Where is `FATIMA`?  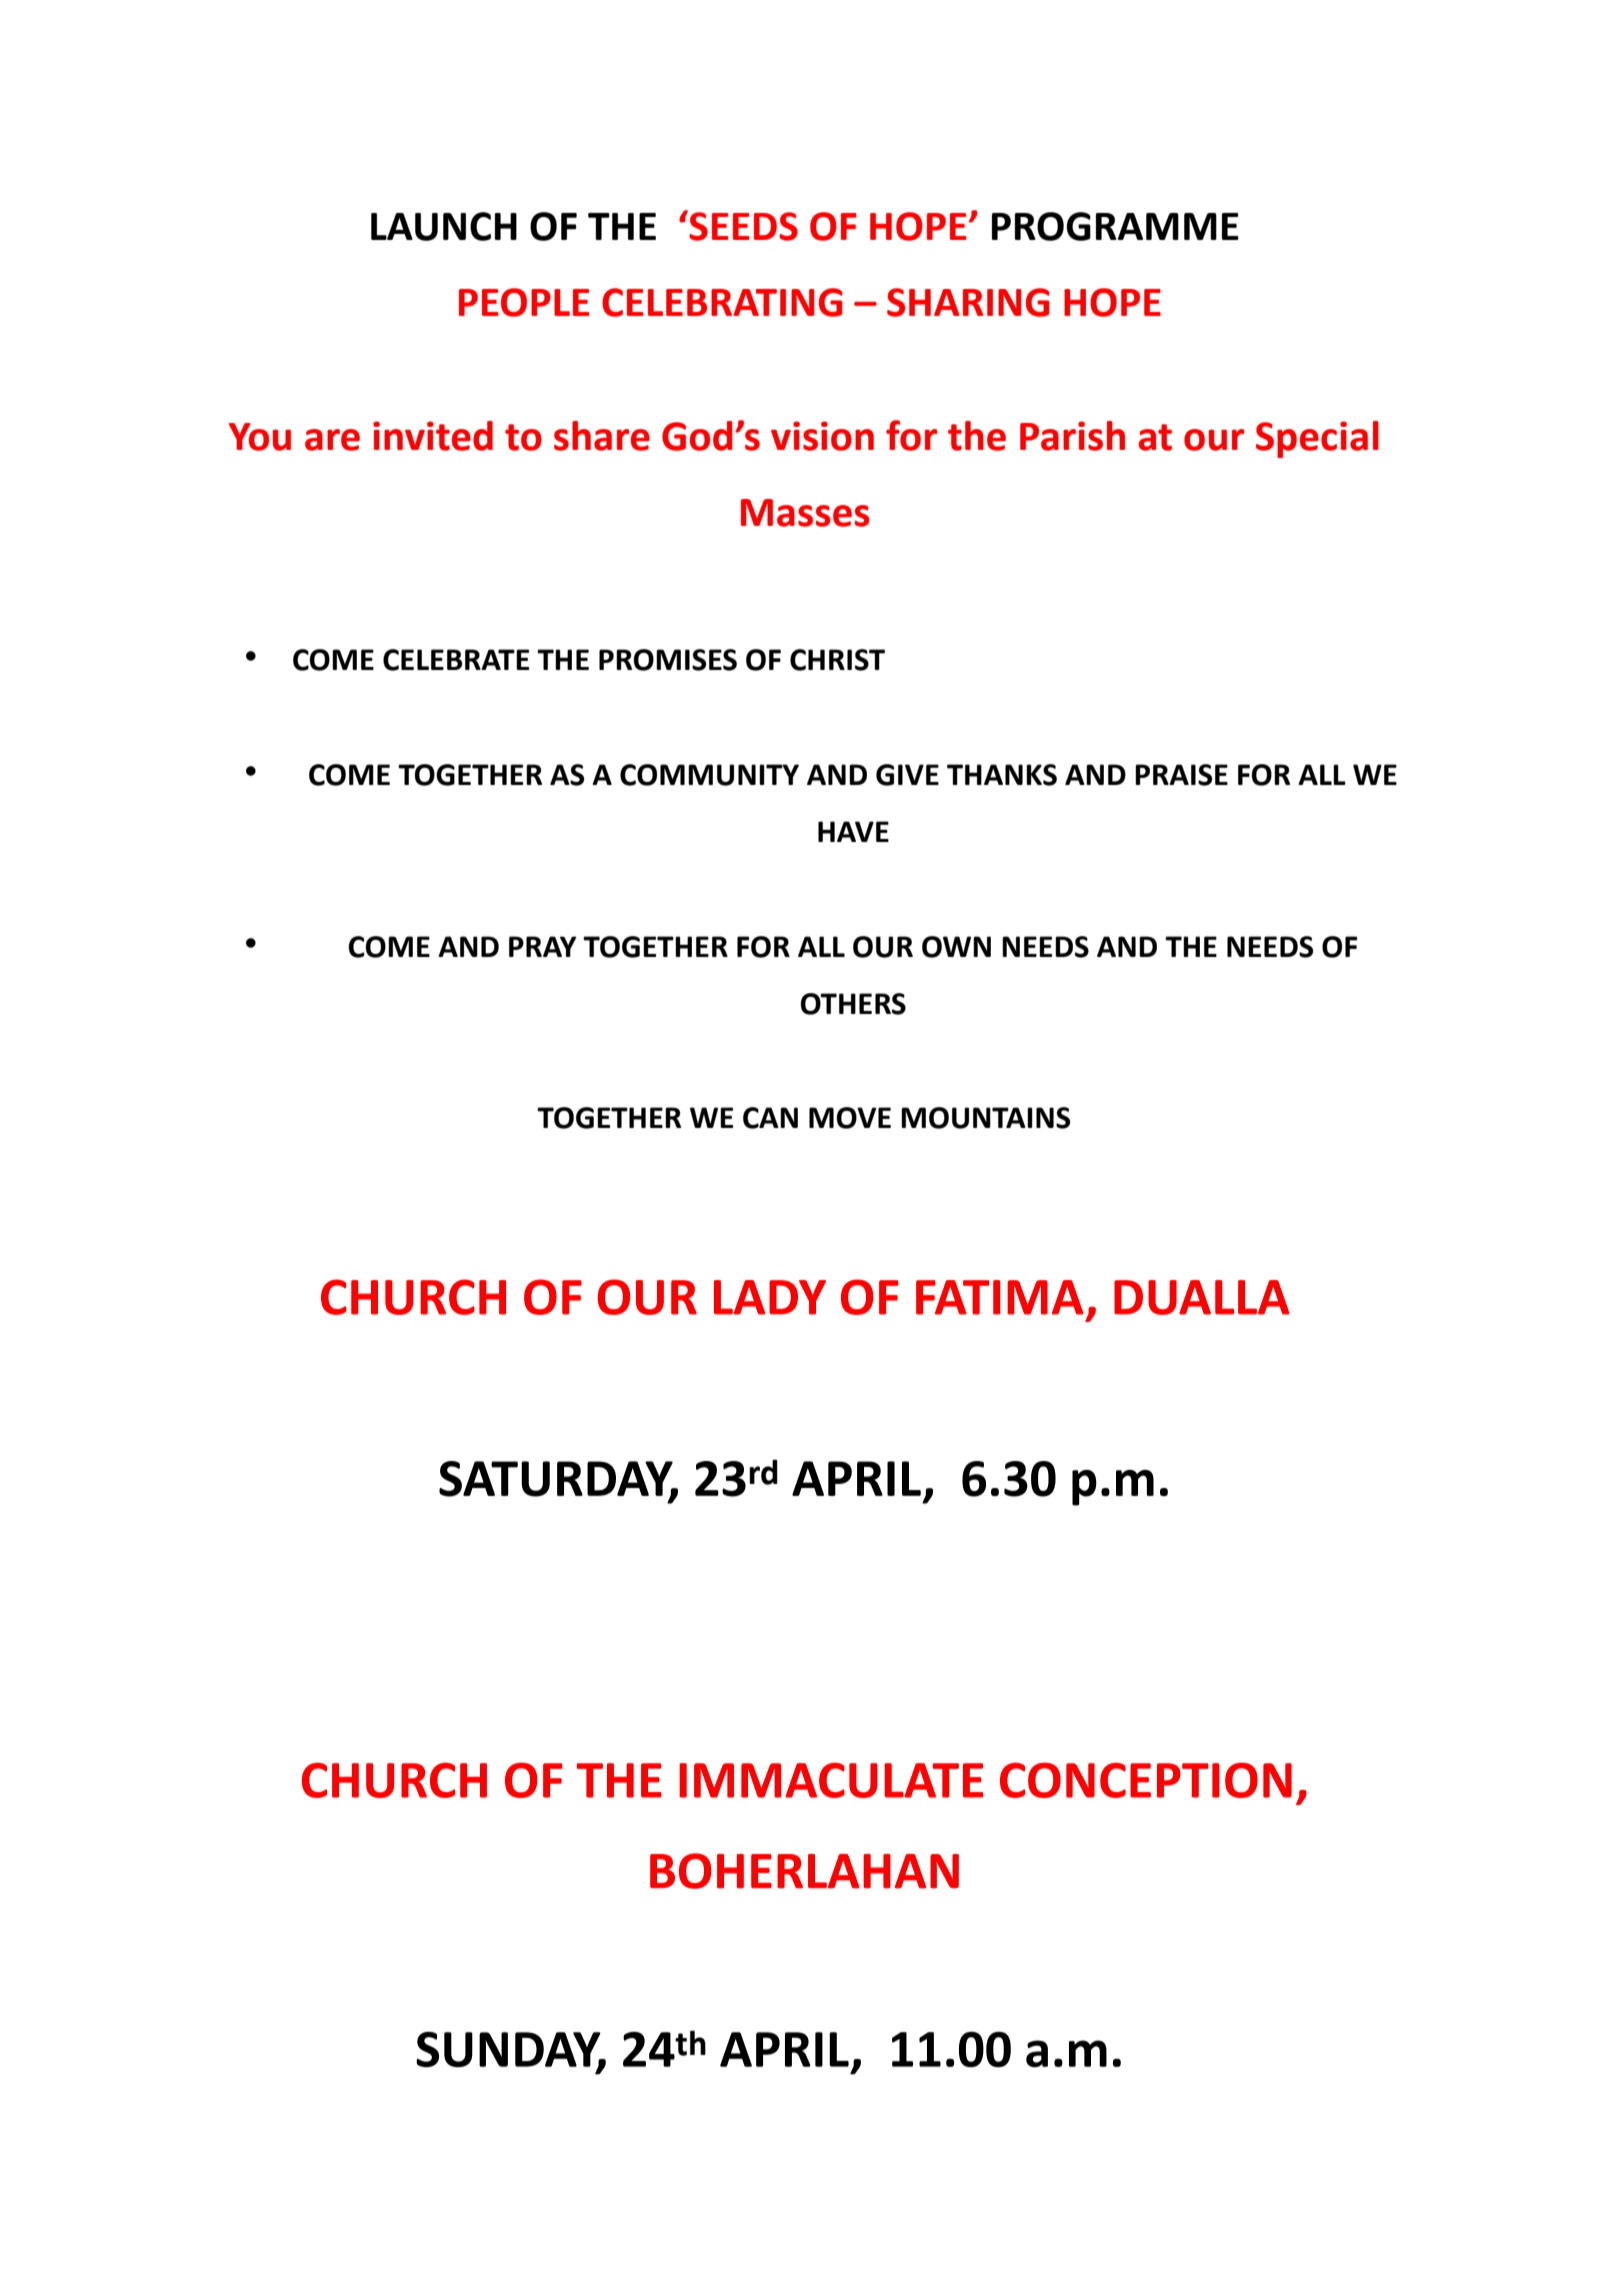
FATIMA is located at coordinates (1000, 1297).
